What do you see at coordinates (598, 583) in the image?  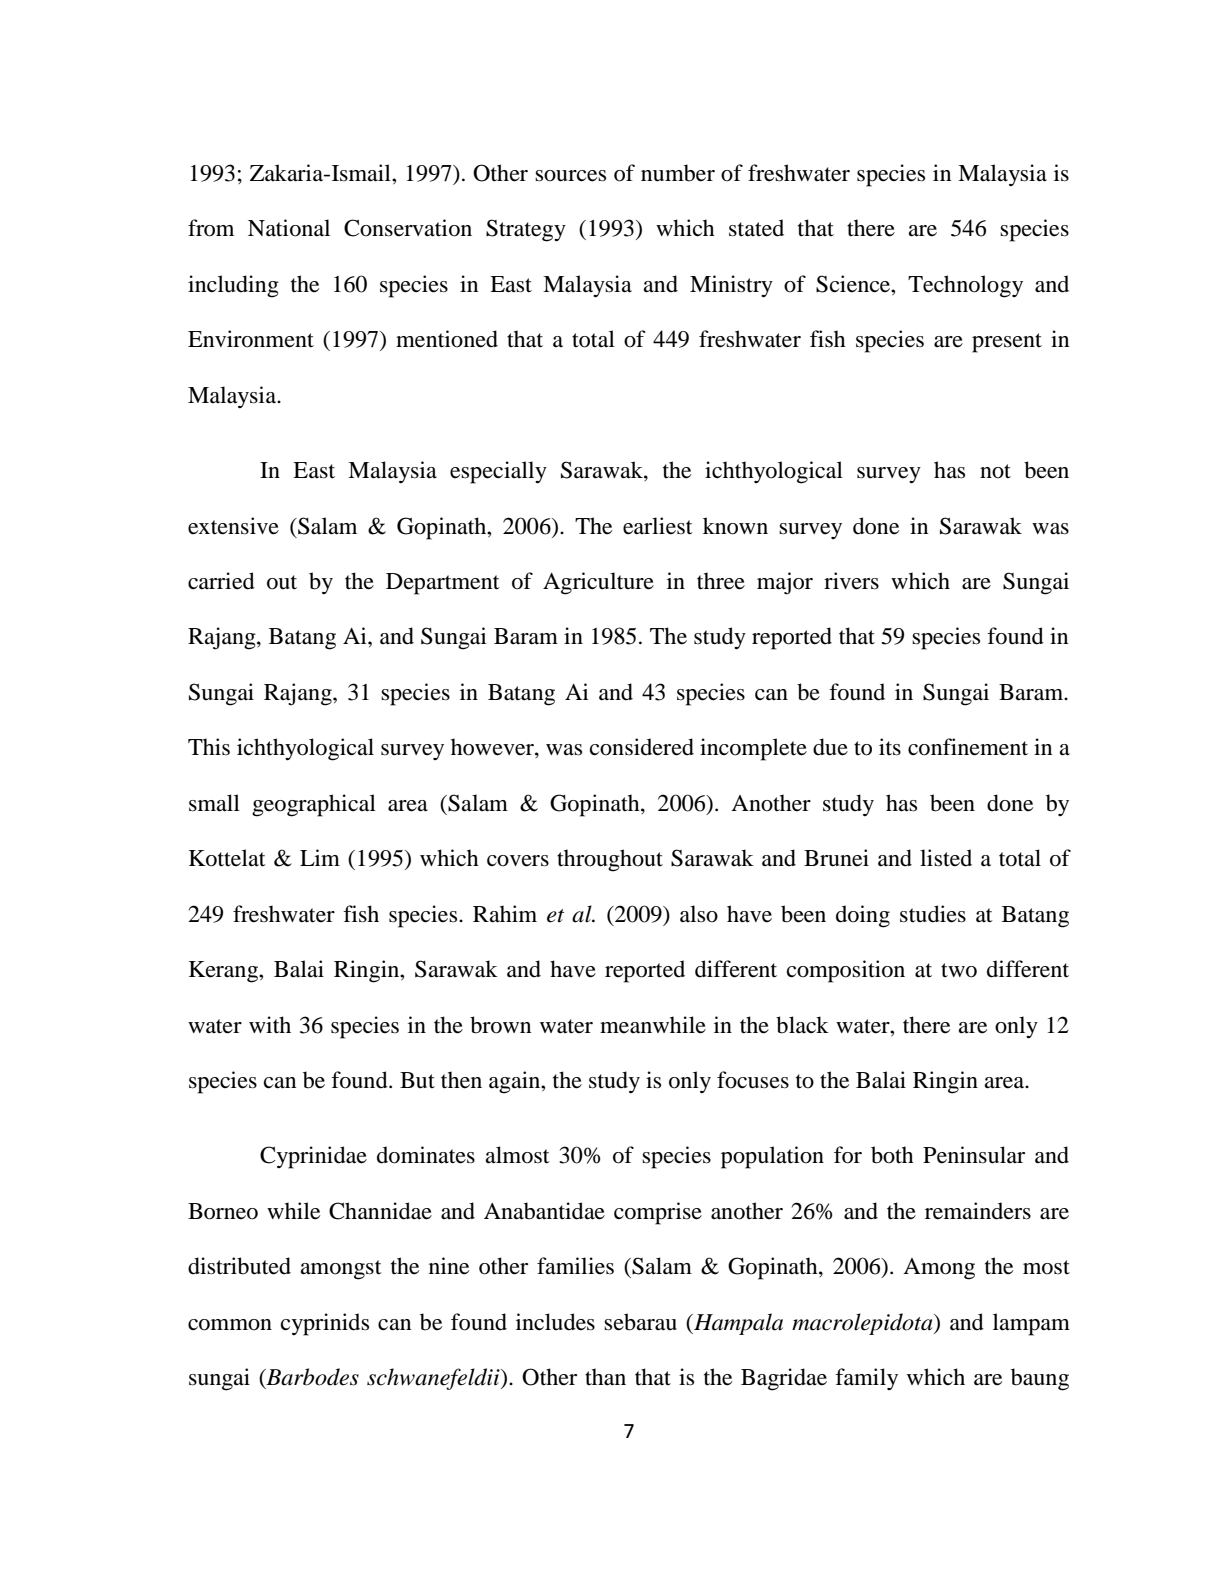 I see `Agriculture` at bounding box center [598, 583].
